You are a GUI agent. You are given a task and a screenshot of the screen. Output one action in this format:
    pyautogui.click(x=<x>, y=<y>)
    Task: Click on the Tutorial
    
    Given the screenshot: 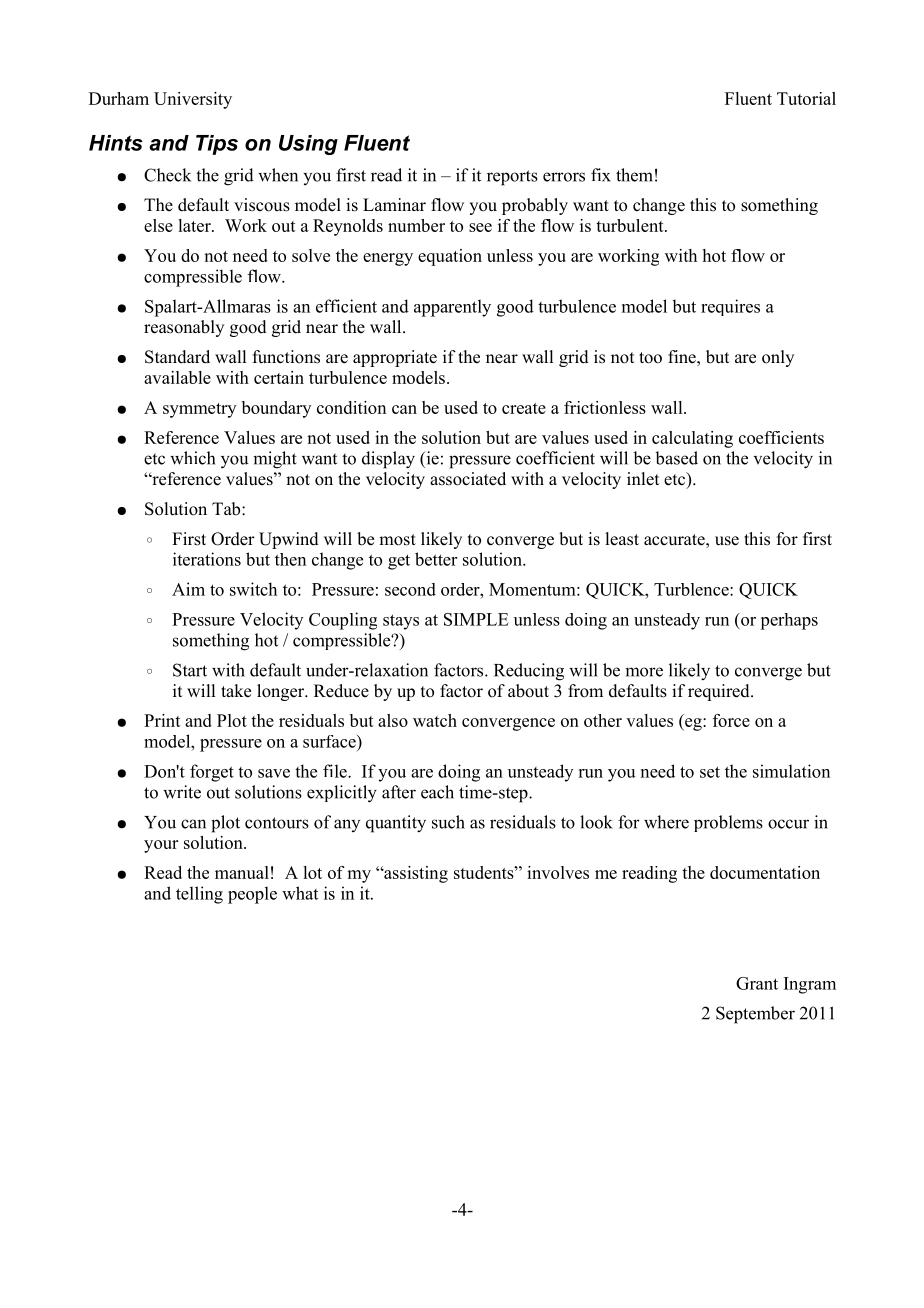 What is the action you would take?
    pyautogui.click(x=806, y=98)
